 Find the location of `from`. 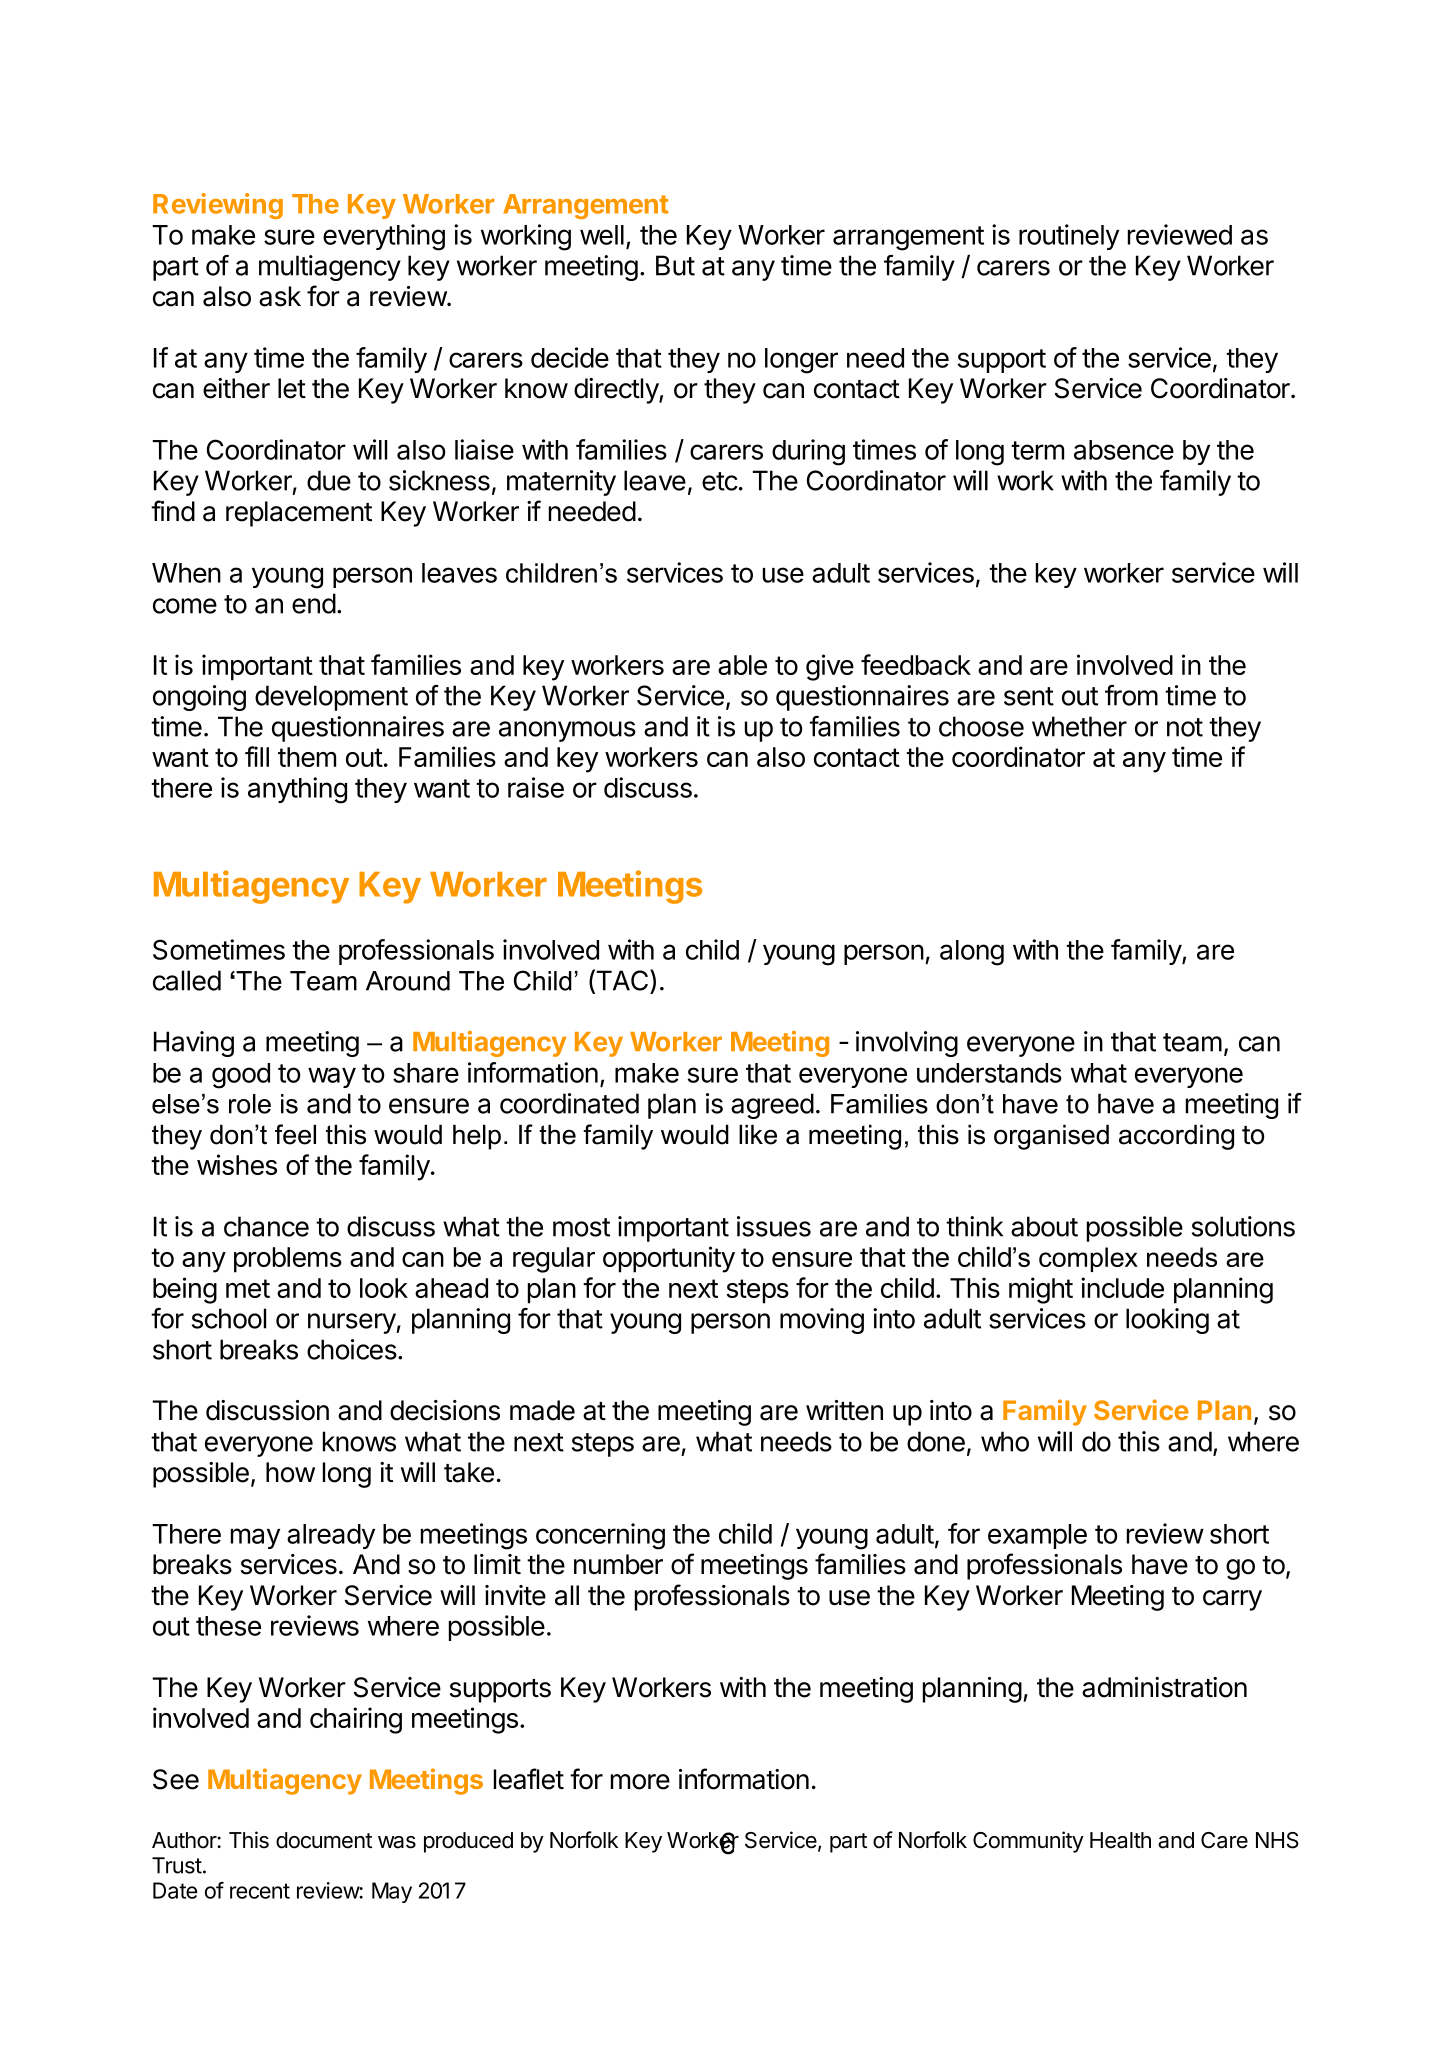

from is located at coordinates (1131, 695).
